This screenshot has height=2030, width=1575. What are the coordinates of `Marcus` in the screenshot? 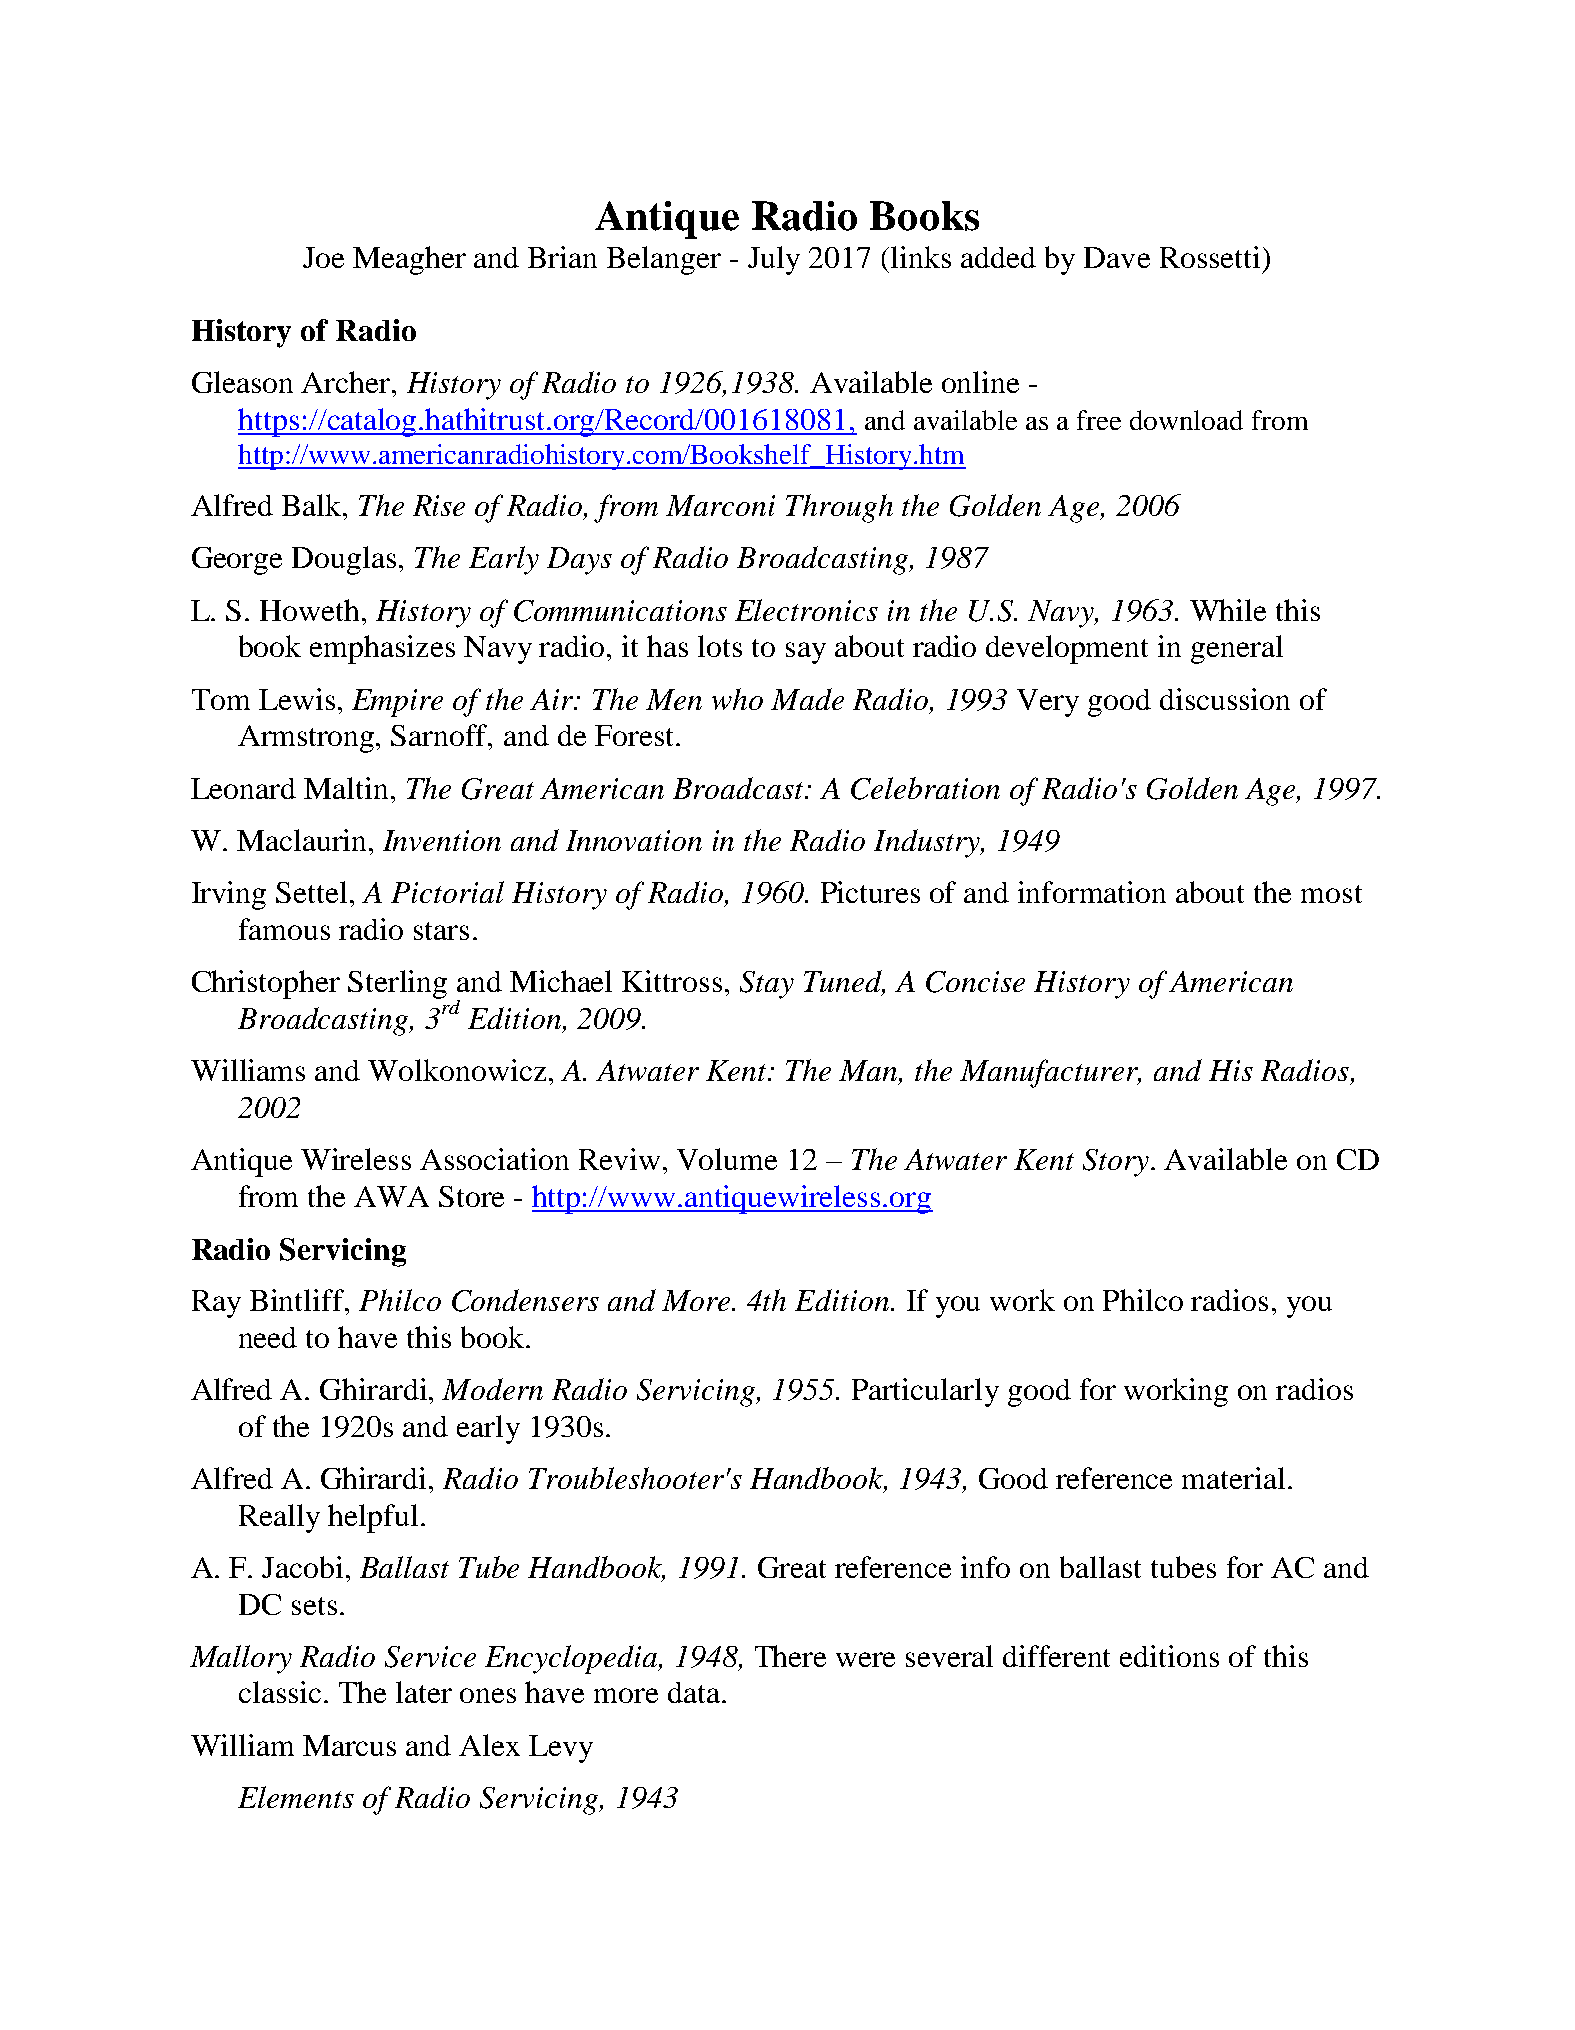 It's located at (349, 1745).
